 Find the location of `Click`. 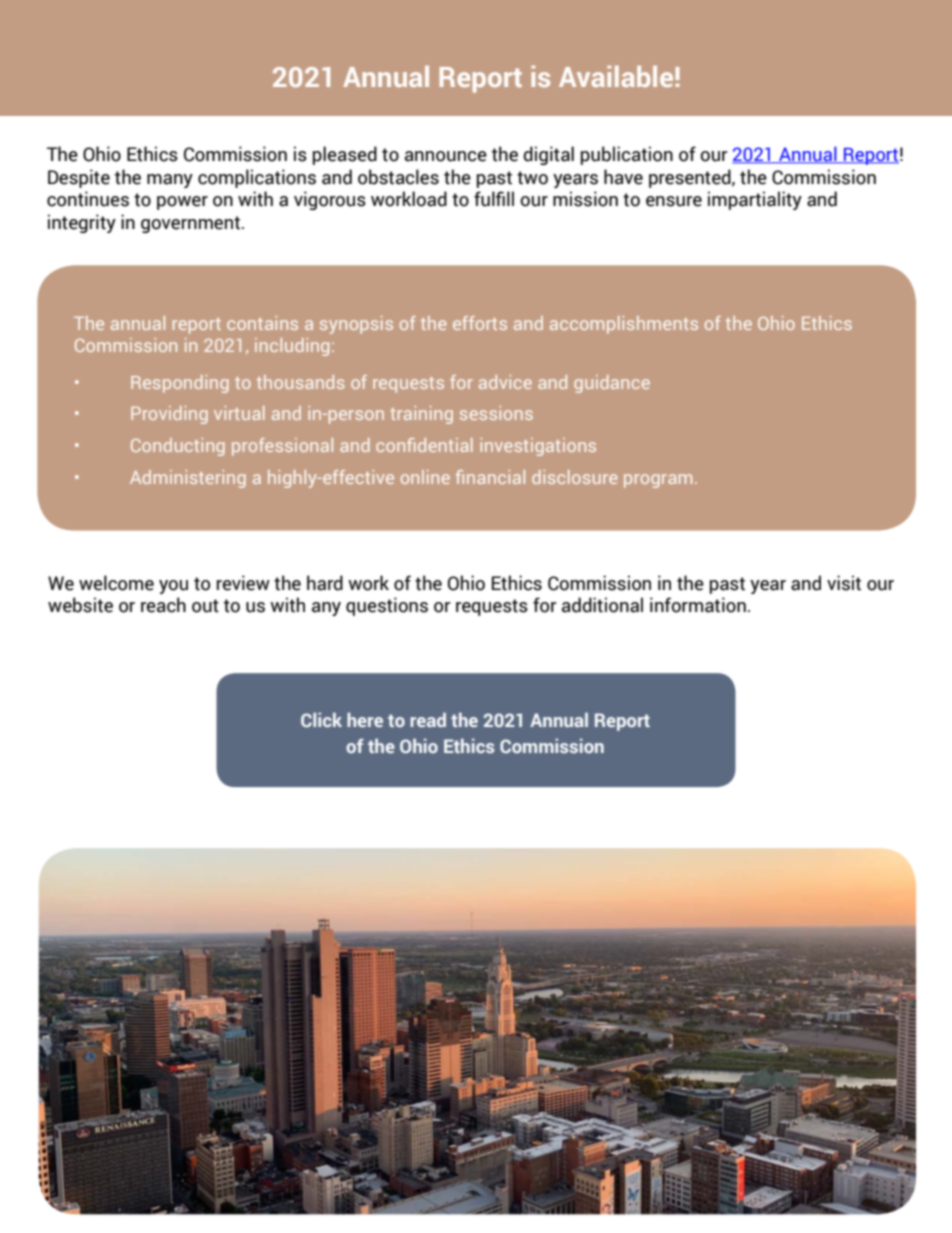

Click is located at coordinates (321, 719).
